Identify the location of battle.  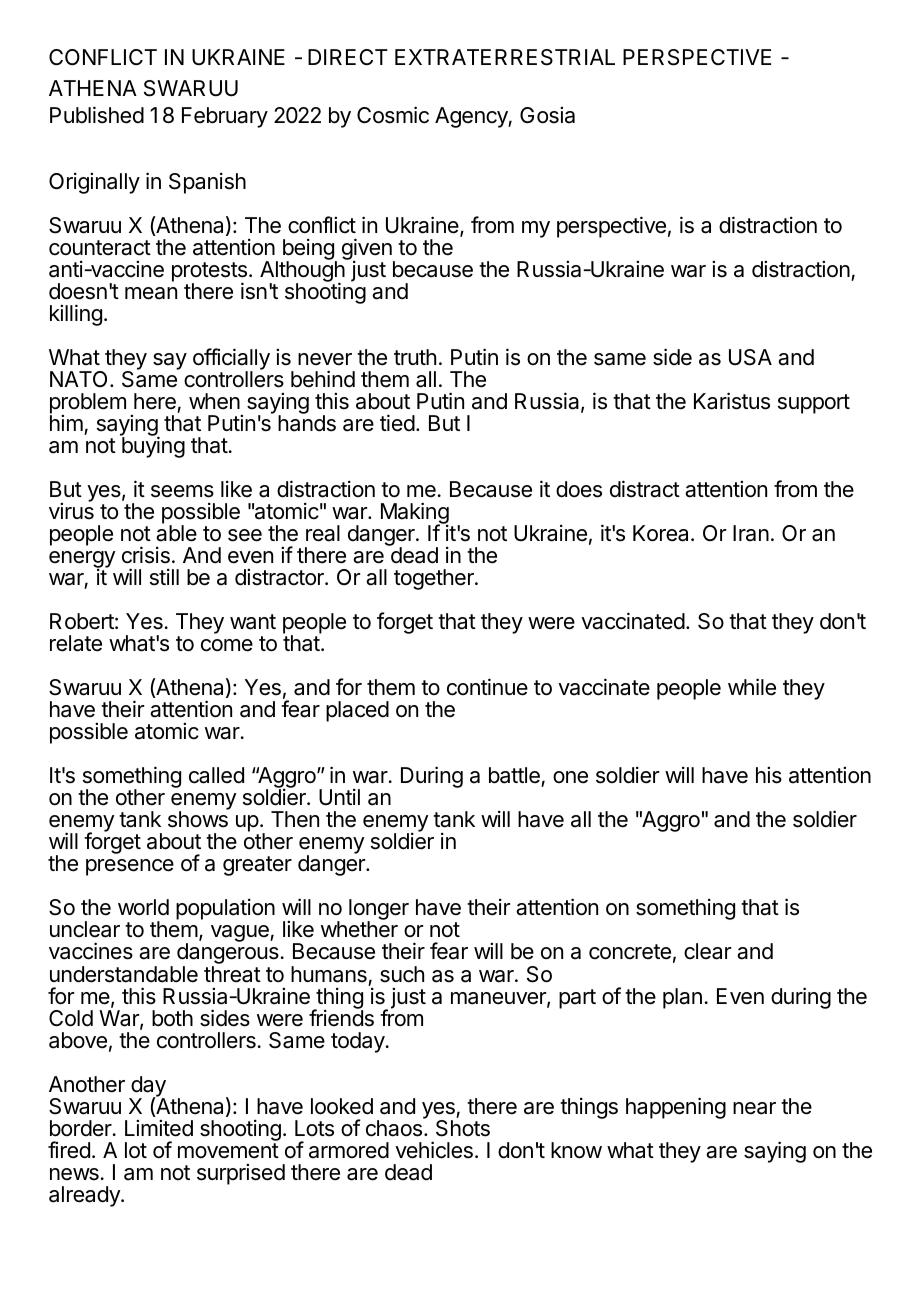
(515, 777).
